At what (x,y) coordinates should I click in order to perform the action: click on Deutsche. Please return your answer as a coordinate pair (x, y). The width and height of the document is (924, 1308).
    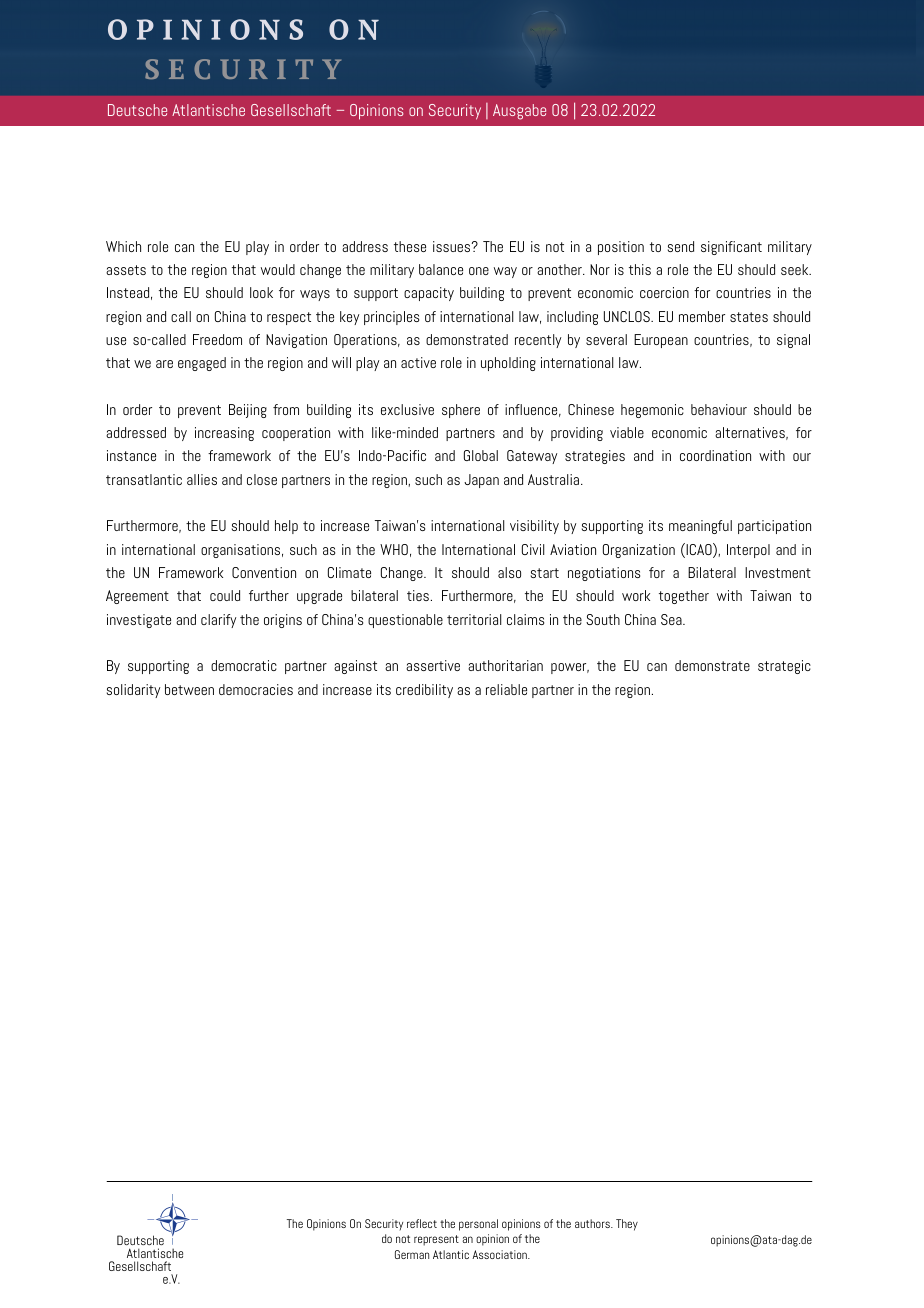
    Looking at the image, I should click on (137, 110).
